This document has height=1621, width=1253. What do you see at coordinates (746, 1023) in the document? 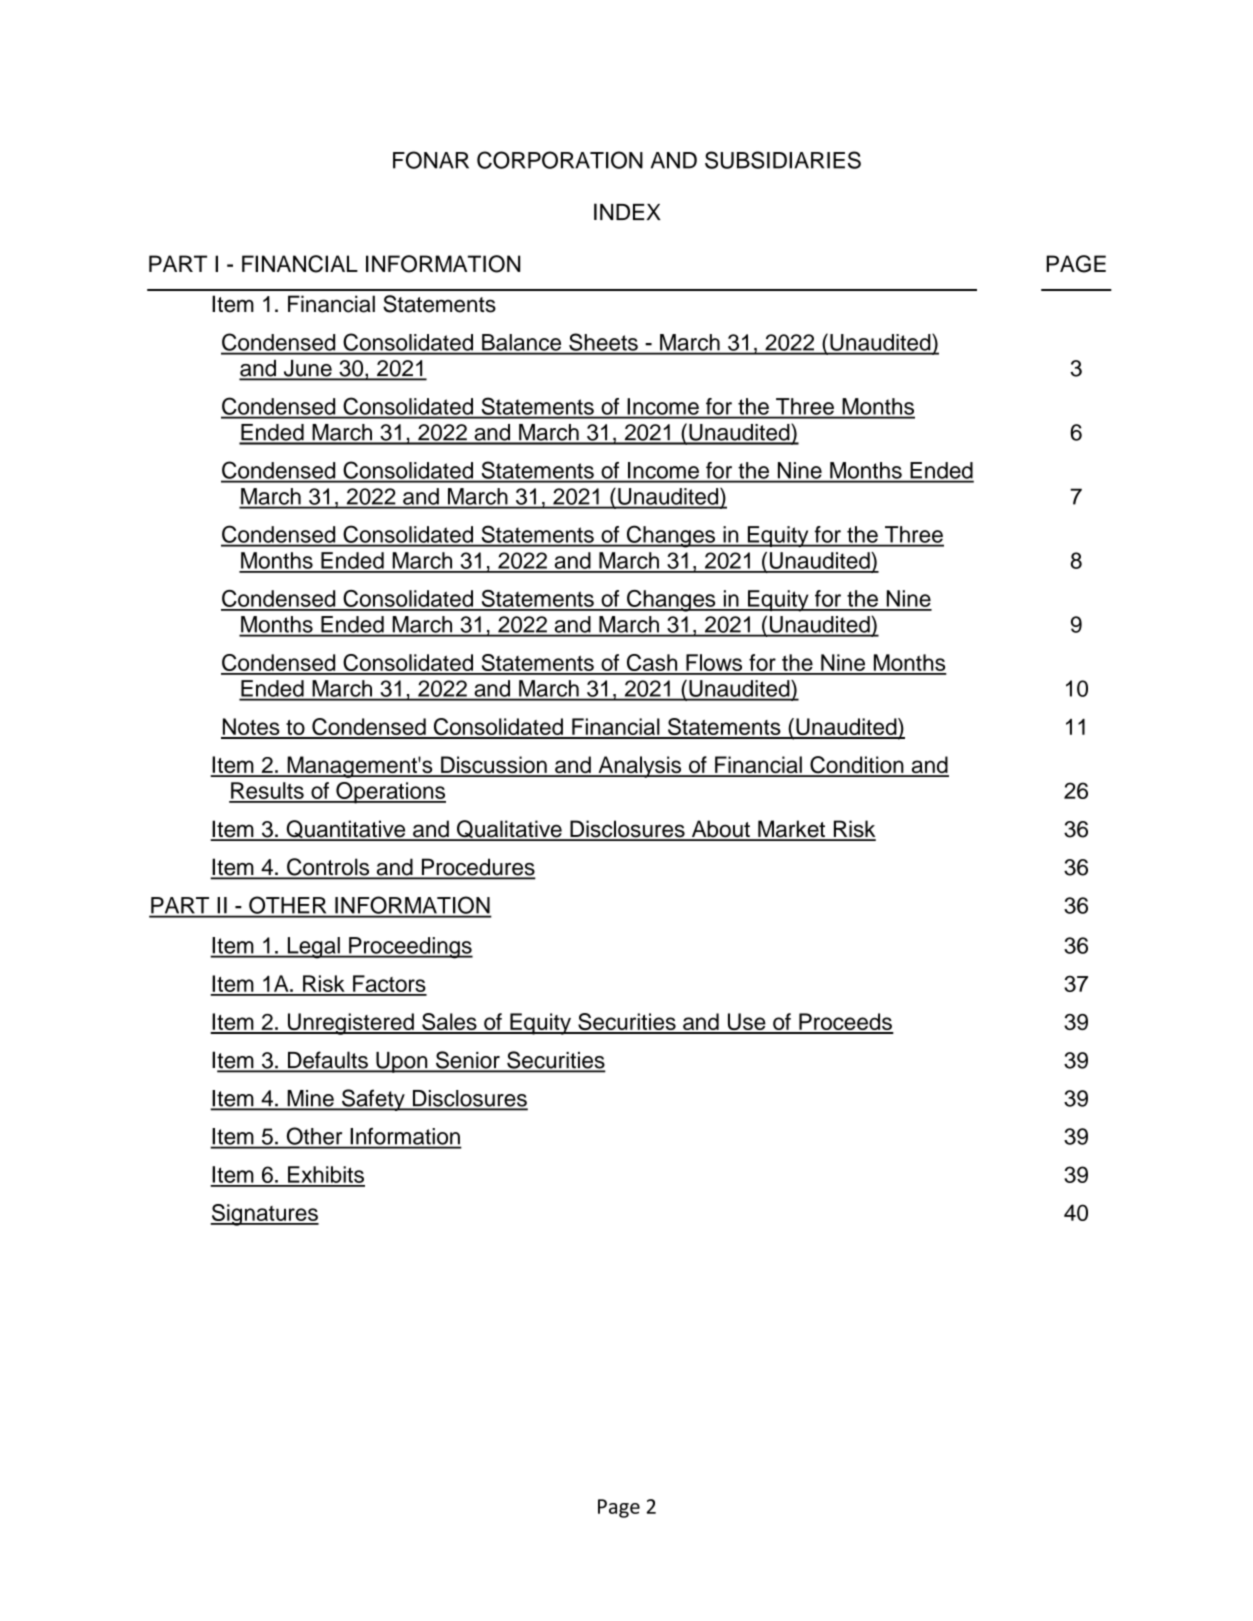
I see `Use` at bounding box center [746, 1023].
